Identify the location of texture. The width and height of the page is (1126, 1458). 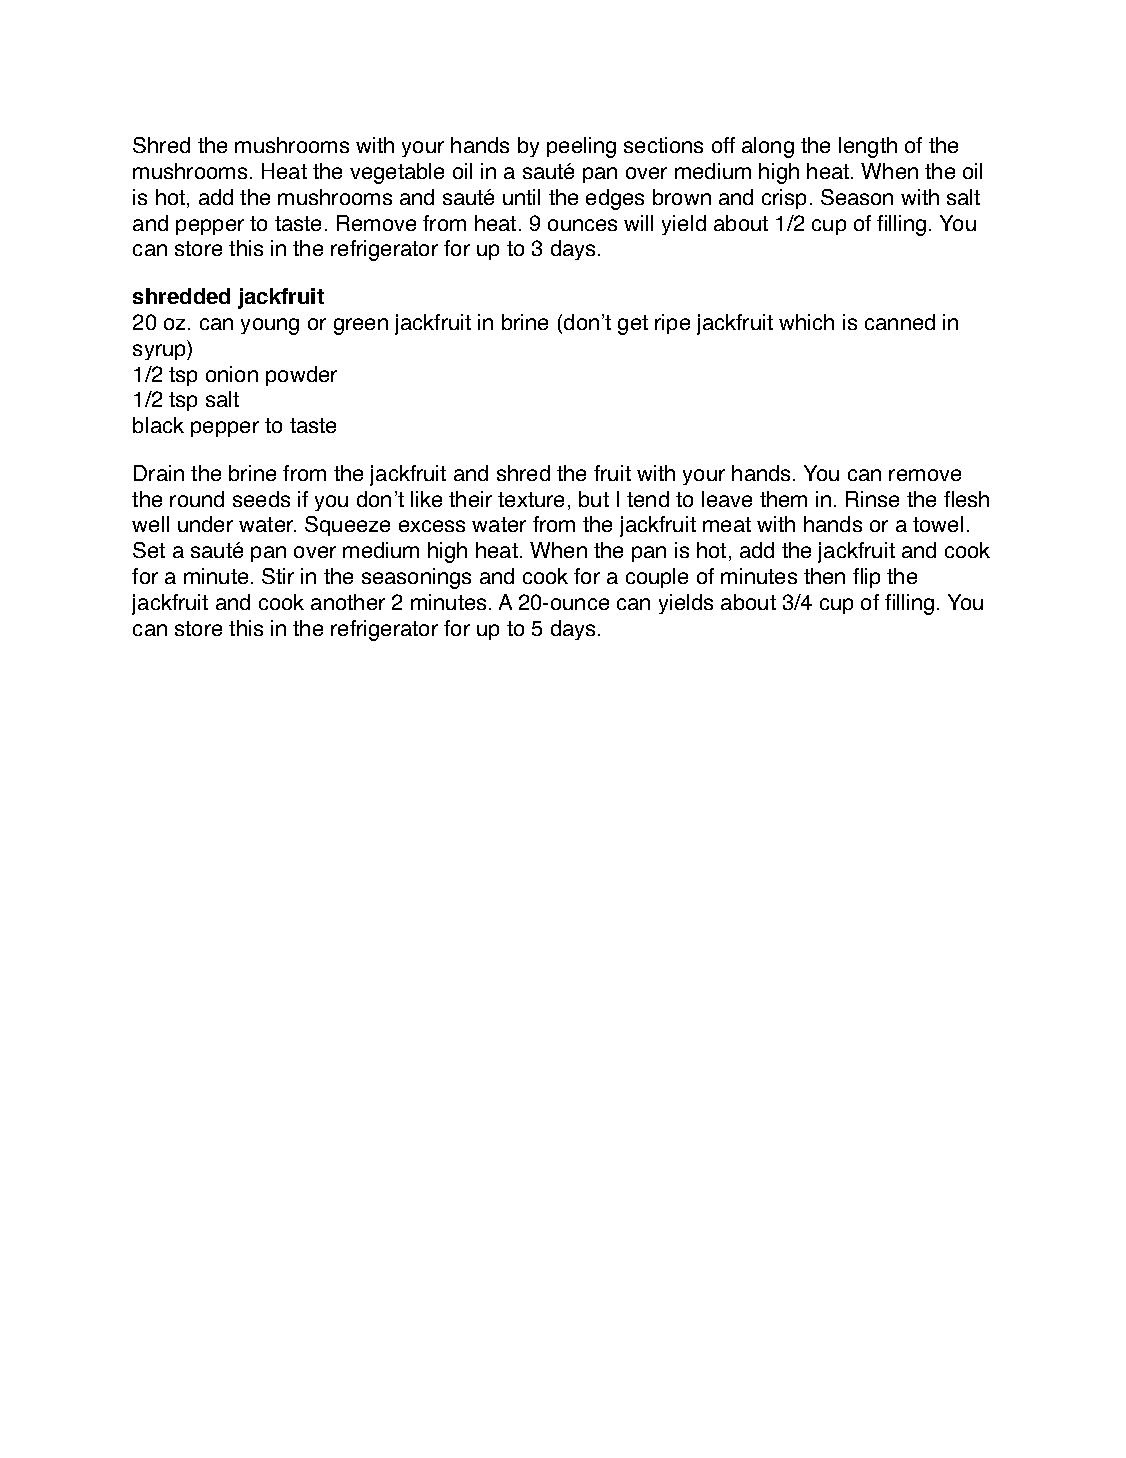
(531, 499).
